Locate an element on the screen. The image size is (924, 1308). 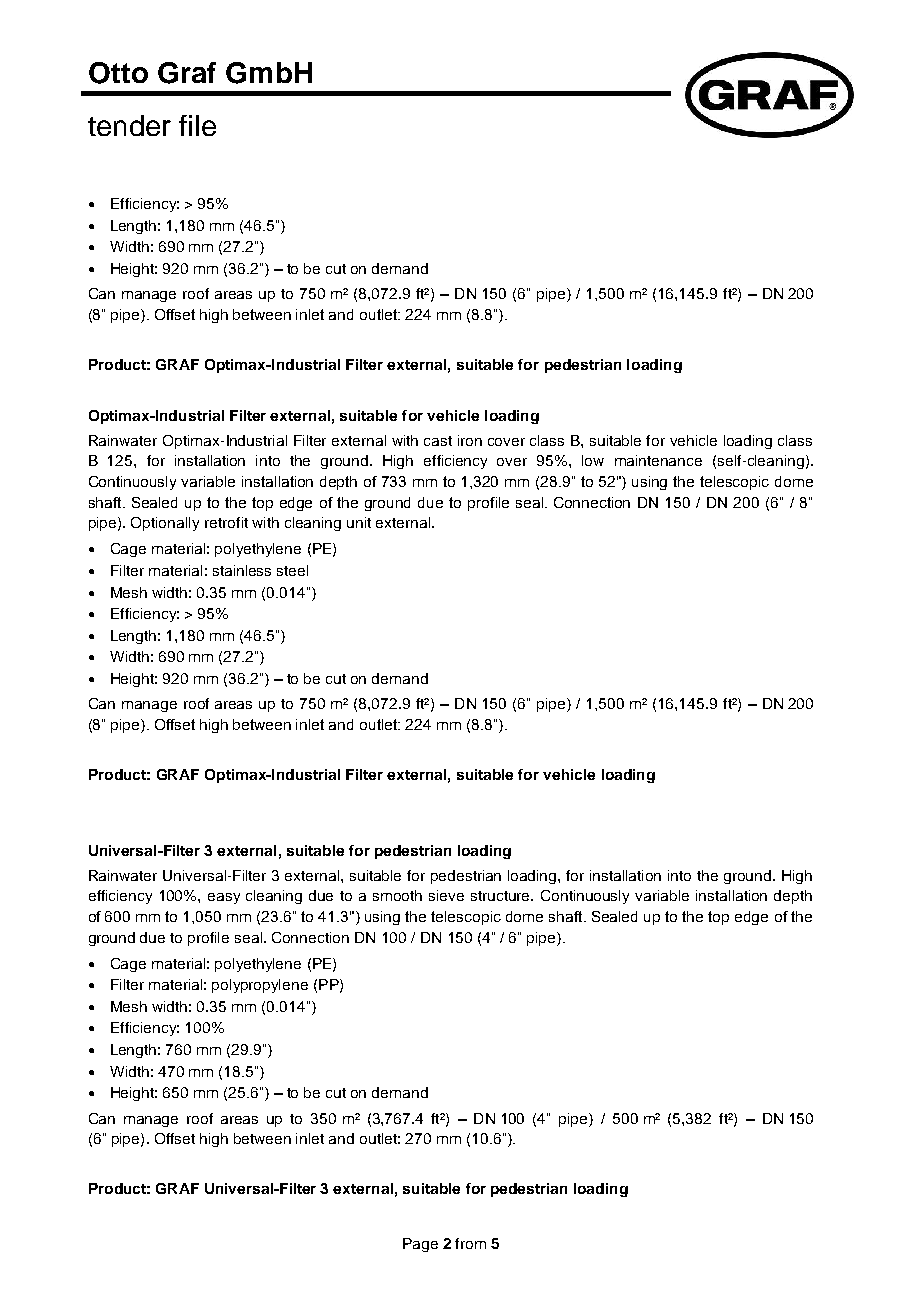
maintenance is located at coordinates (658, 460).
